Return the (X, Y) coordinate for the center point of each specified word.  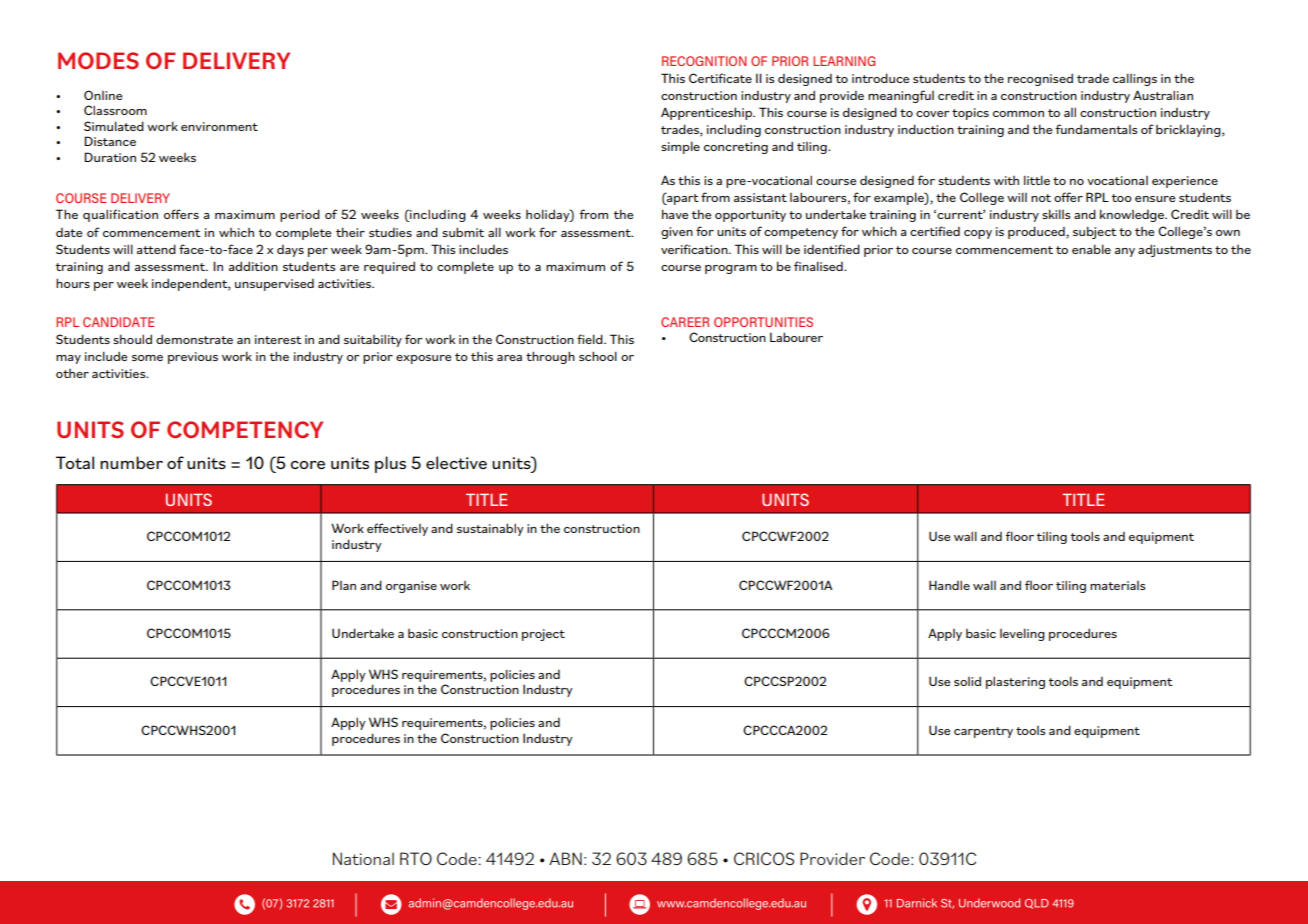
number (131, 462)
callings (1135, 79)
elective (456, 462)
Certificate (720, 78)
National (363, 858)
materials (1118, 585)
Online (103, 95)
